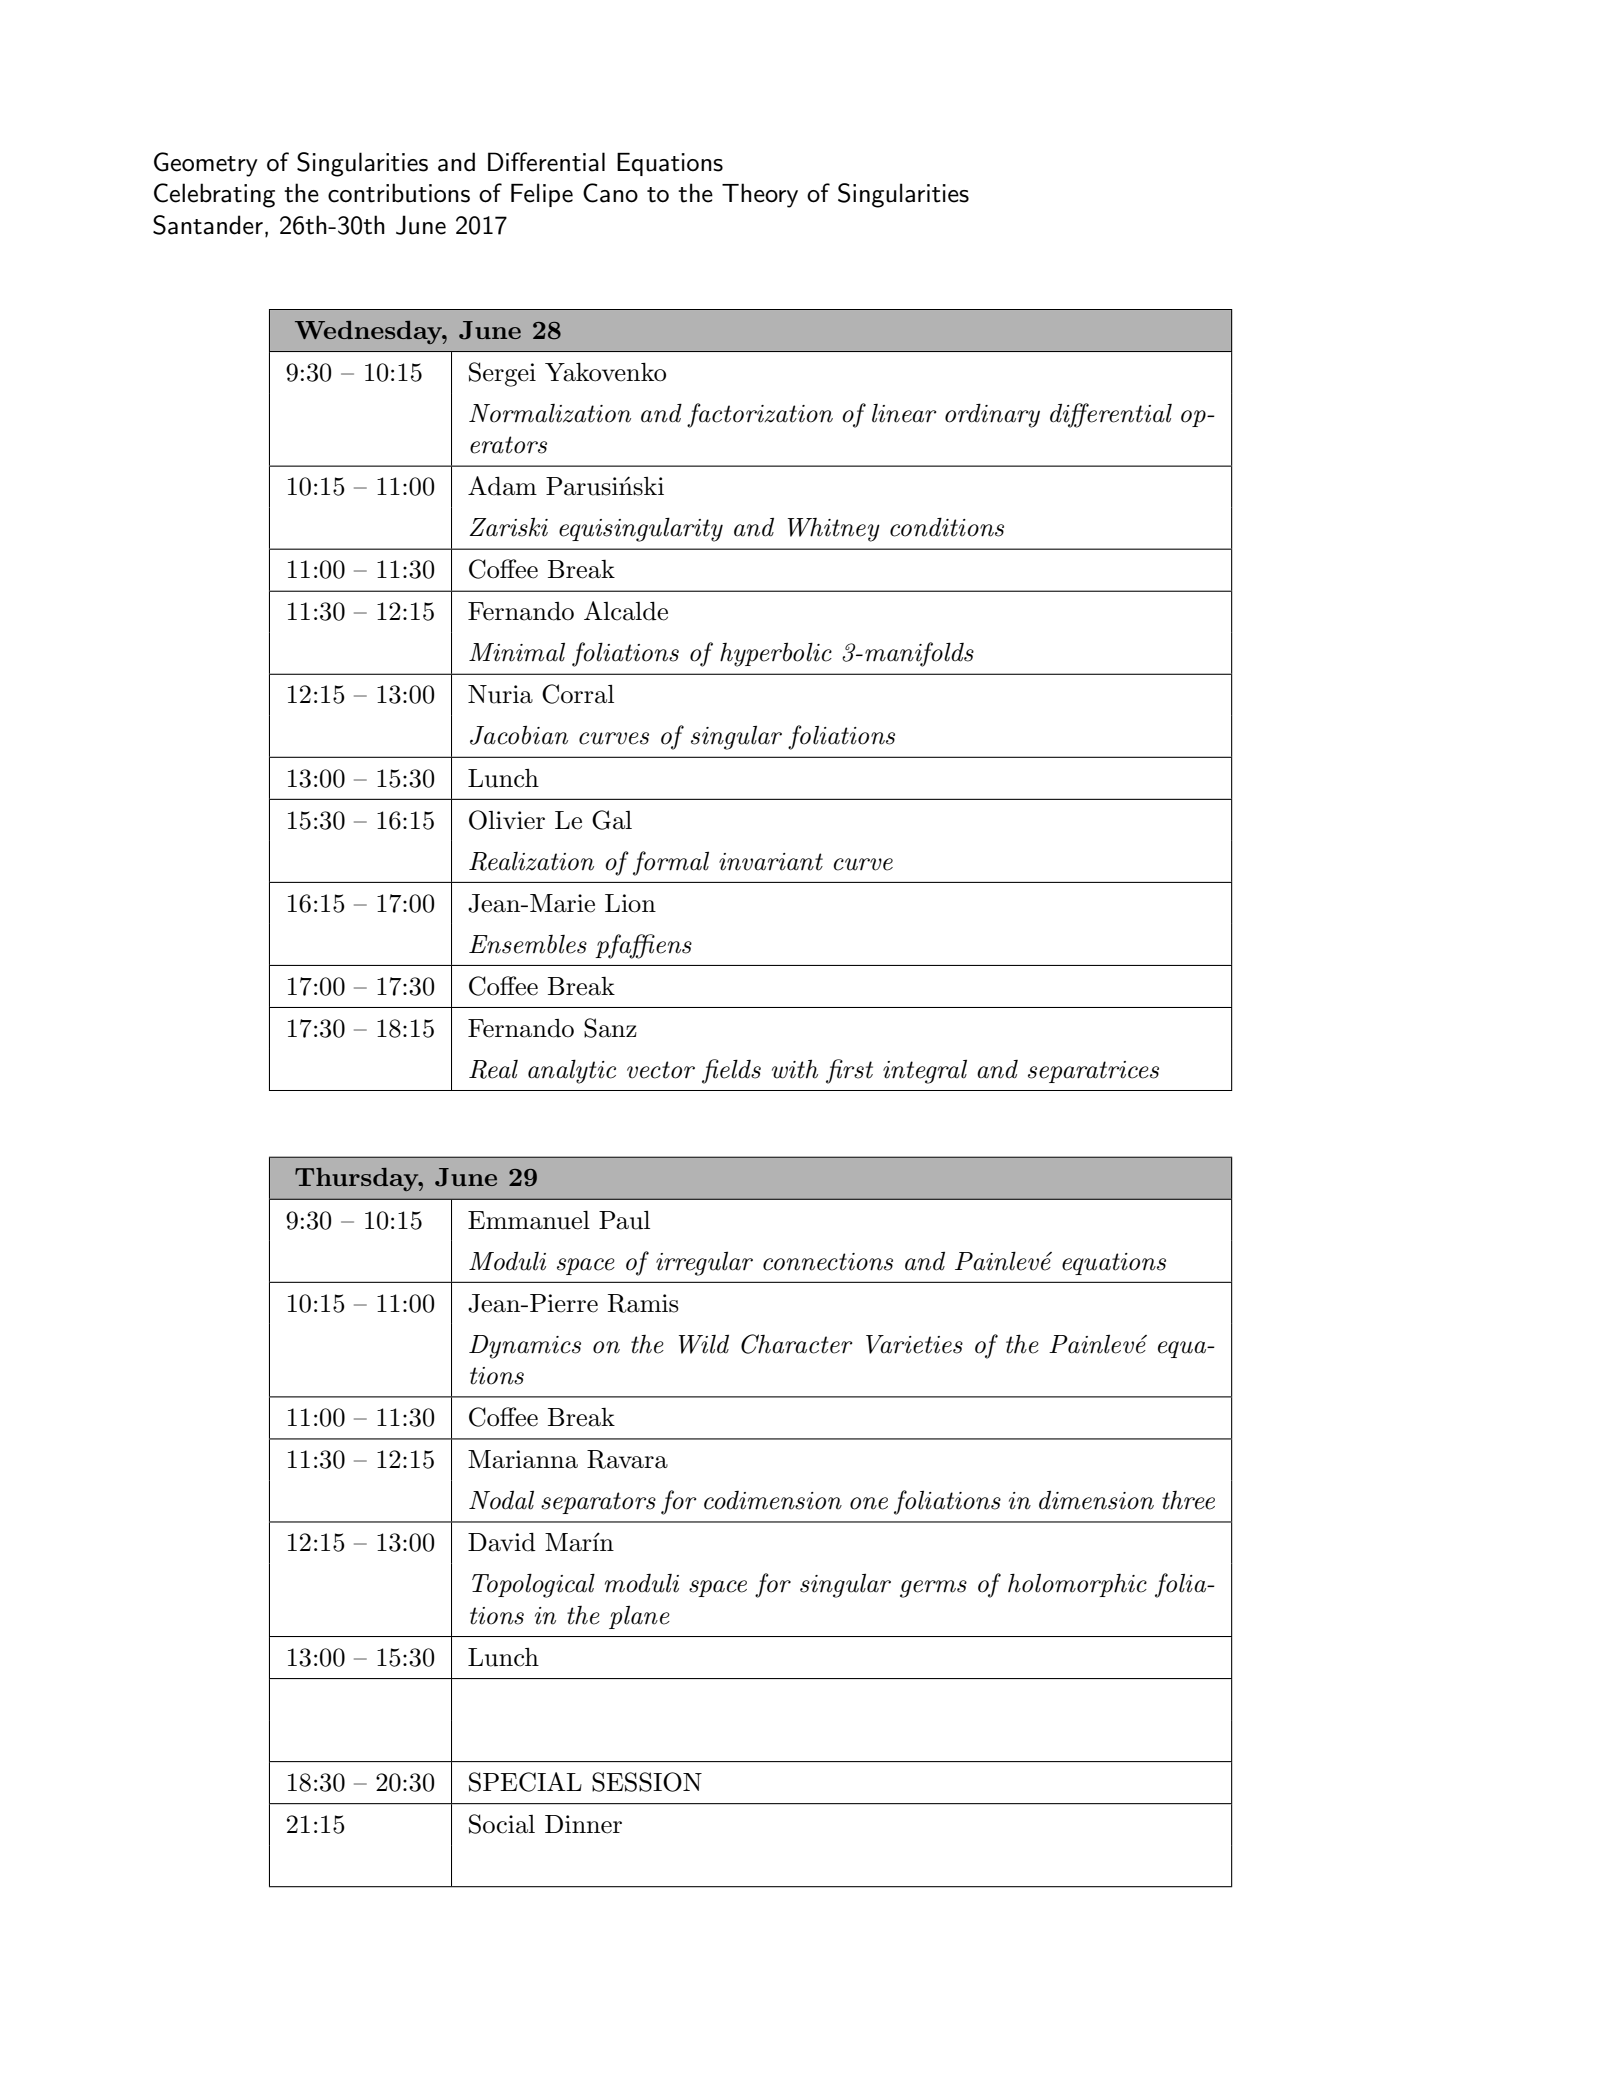 This document has height=2089, width=1614. What do you see at coordinates (992, 415) in the document?
I see `ordinary` at bounding box center [992, 415].
